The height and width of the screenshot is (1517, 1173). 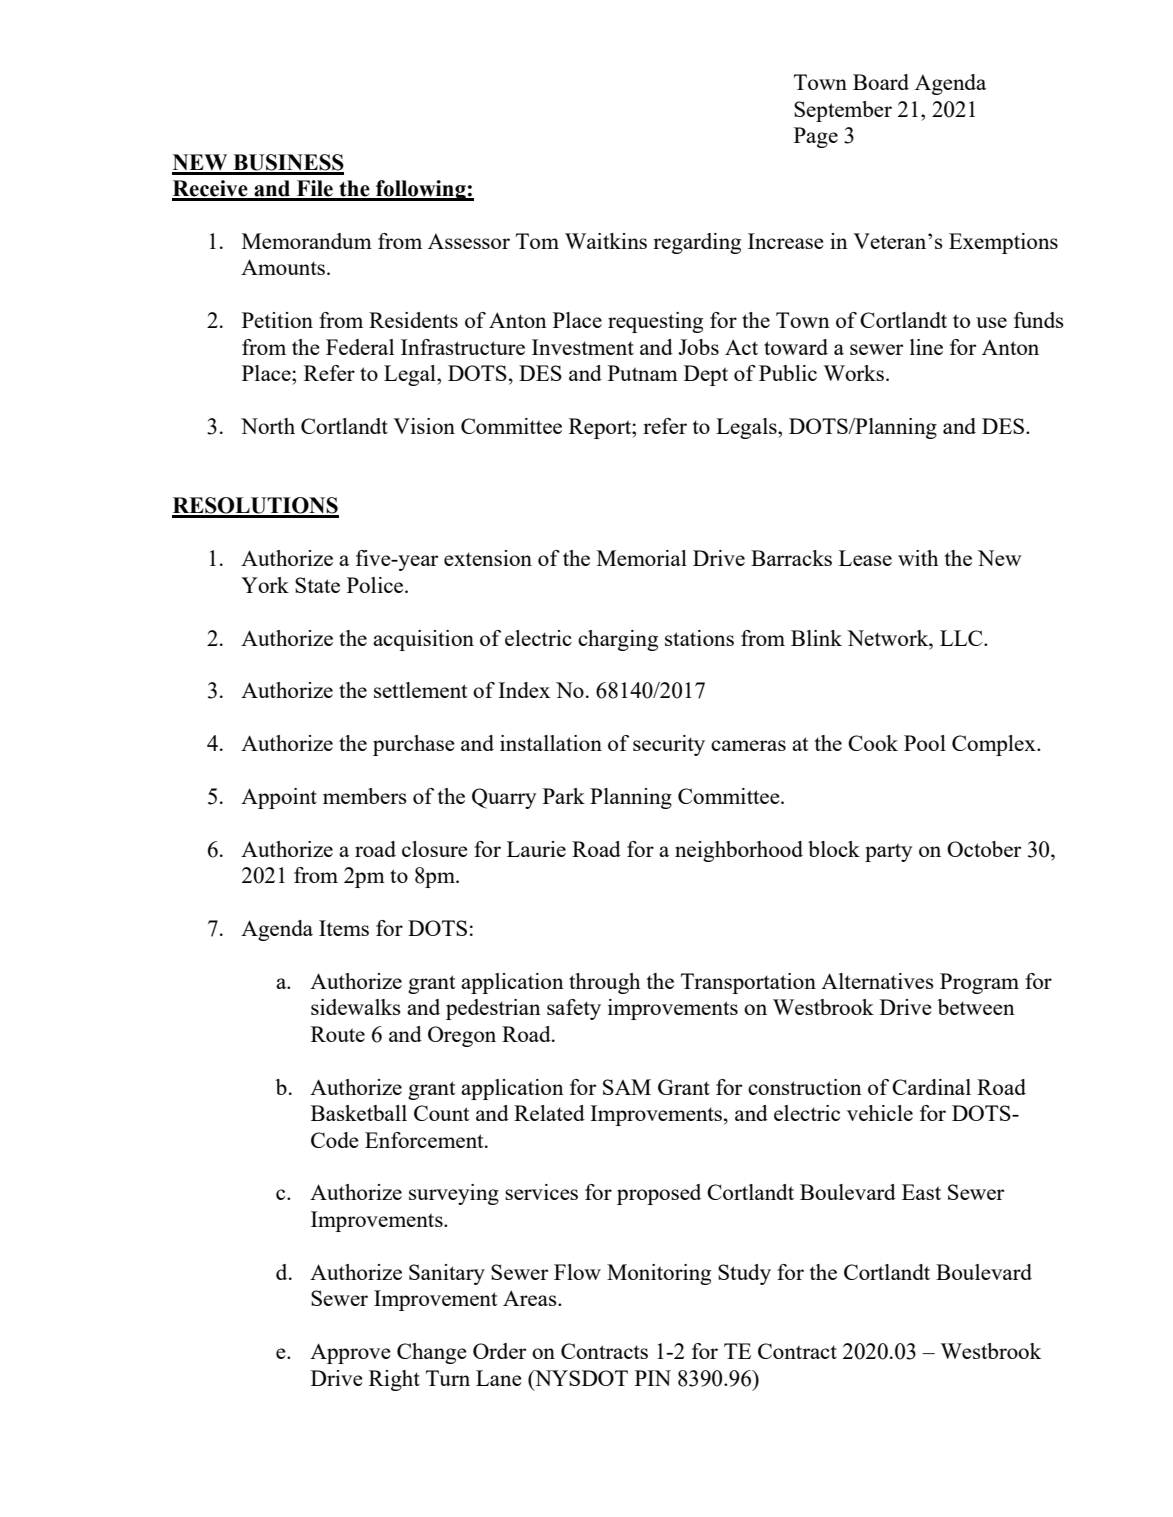 What do you see at coordinates (881, 82) in the screenshot?
I see `Board` at bounding box center [881, 82].
